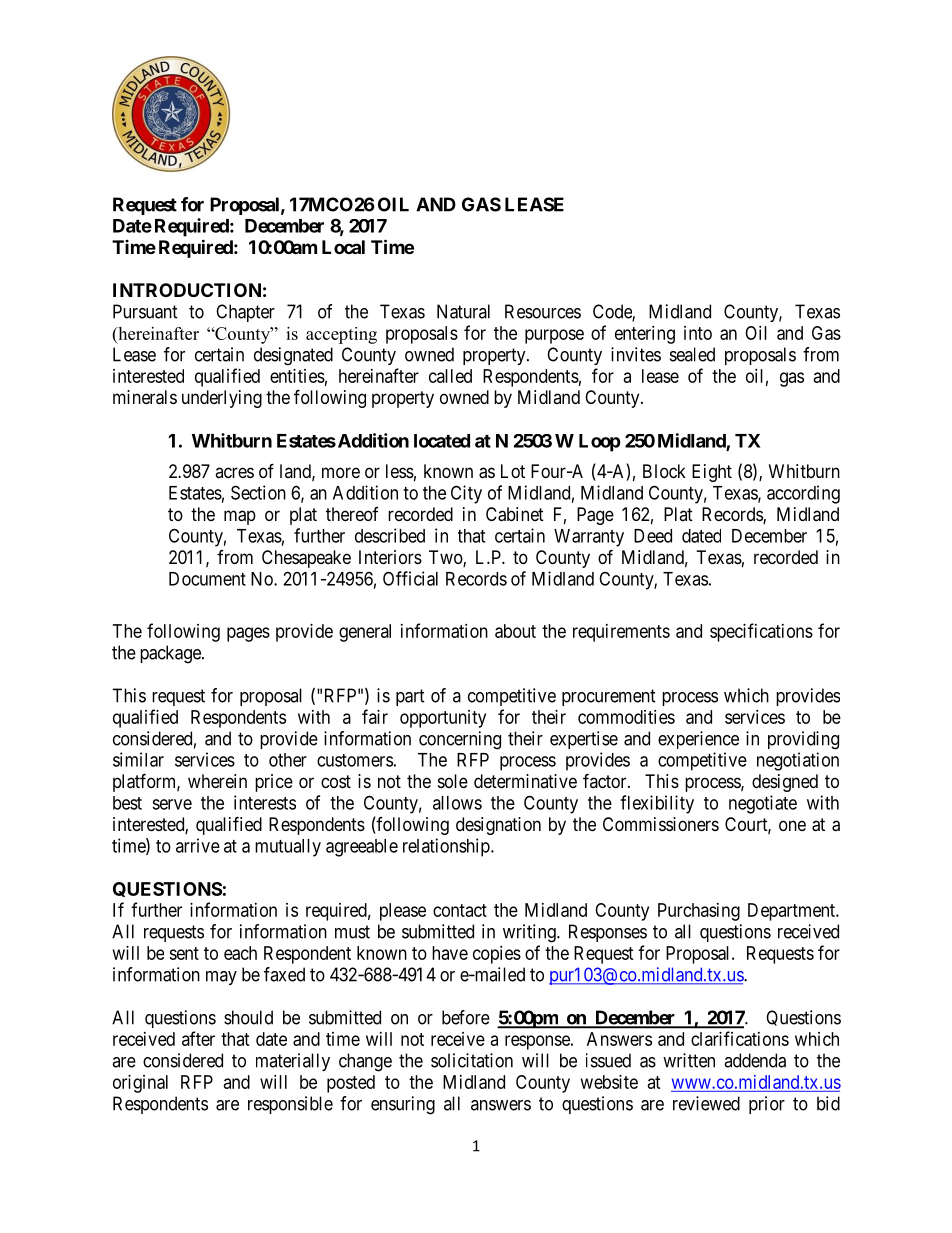 The width and height of the page is (952, 1233). What do you see at coordinates (699, 912) in the page?
I see `Purchasing` at bounding box center [699, 912].
